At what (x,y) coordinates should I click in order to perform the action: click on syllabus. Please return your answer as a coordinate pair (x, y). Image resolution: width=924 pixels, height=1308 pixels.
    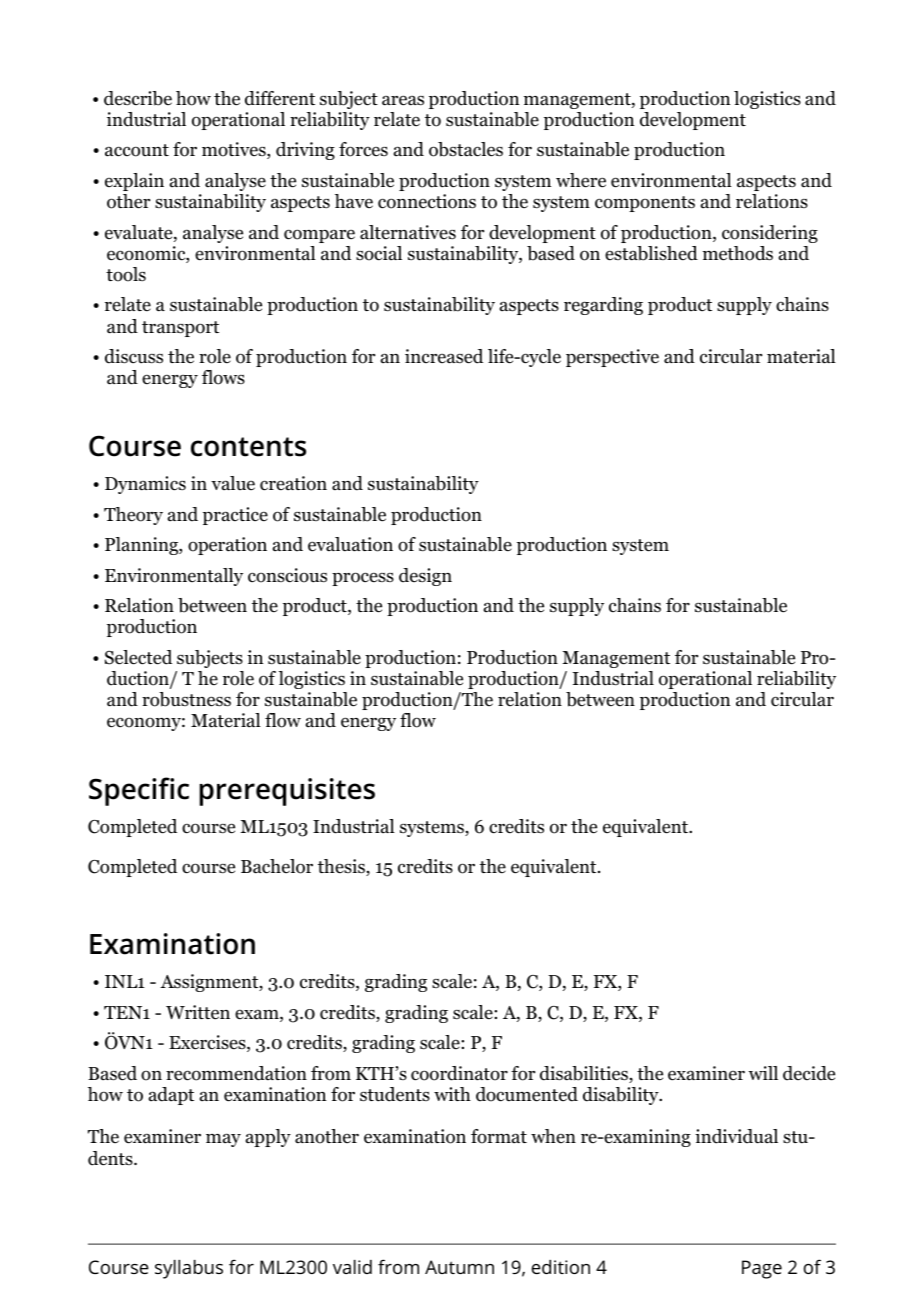
    Looking at the image, I should click on (189, 1269).
